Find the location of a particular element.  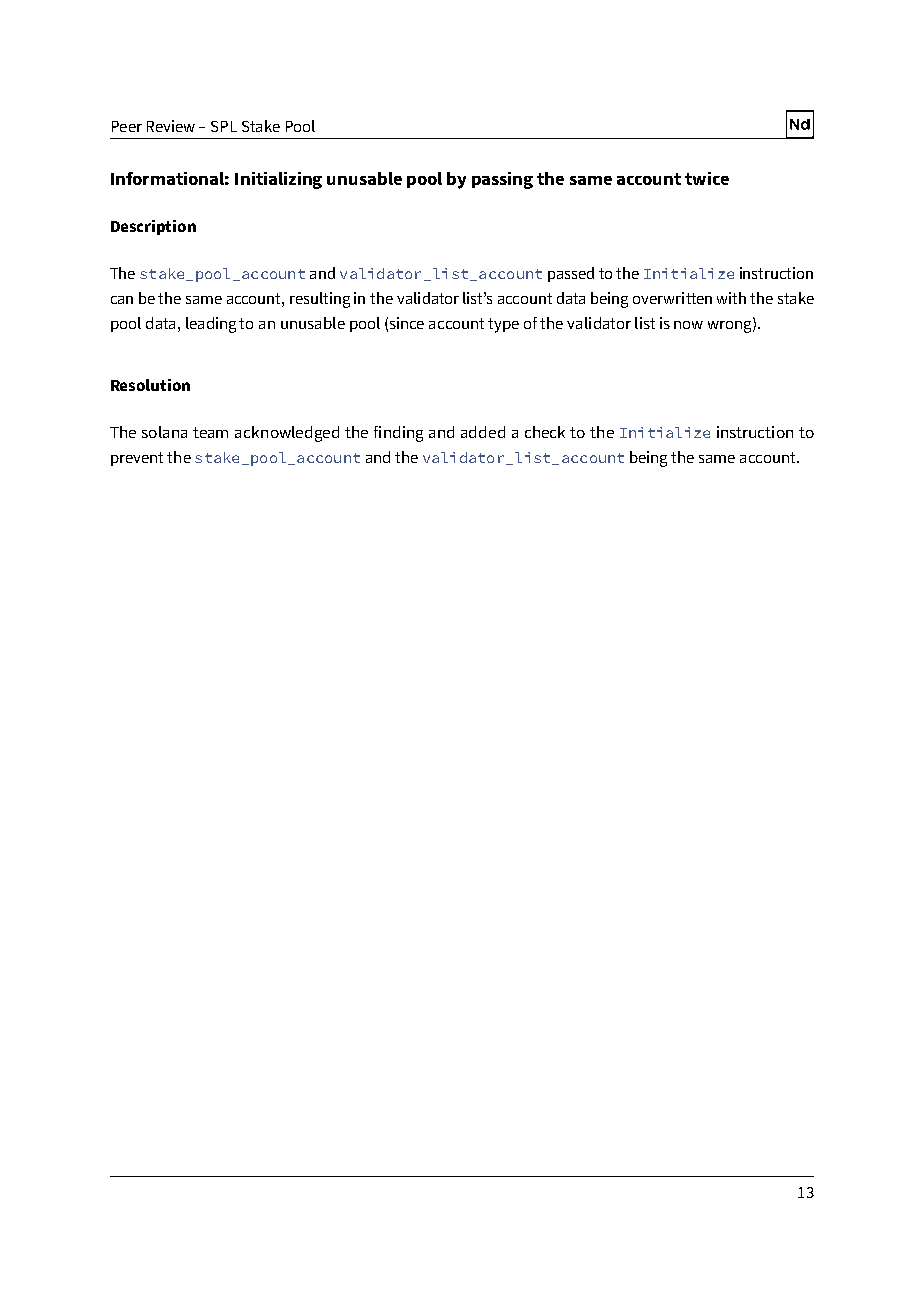

team is located at coordinates (210, 432).
